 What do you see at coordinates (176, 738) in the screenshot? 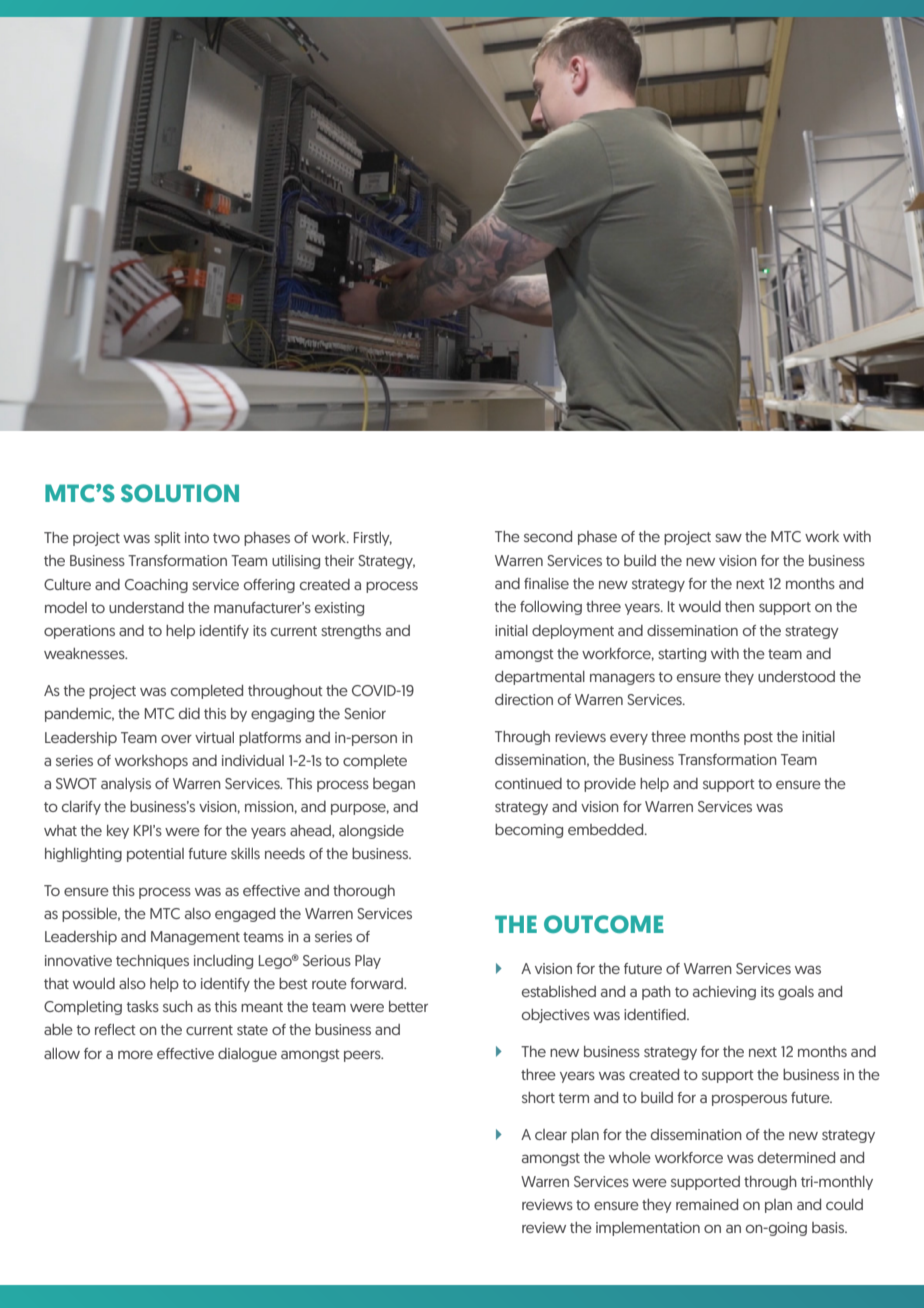
I see `over` at bounding box center [176, 738].
